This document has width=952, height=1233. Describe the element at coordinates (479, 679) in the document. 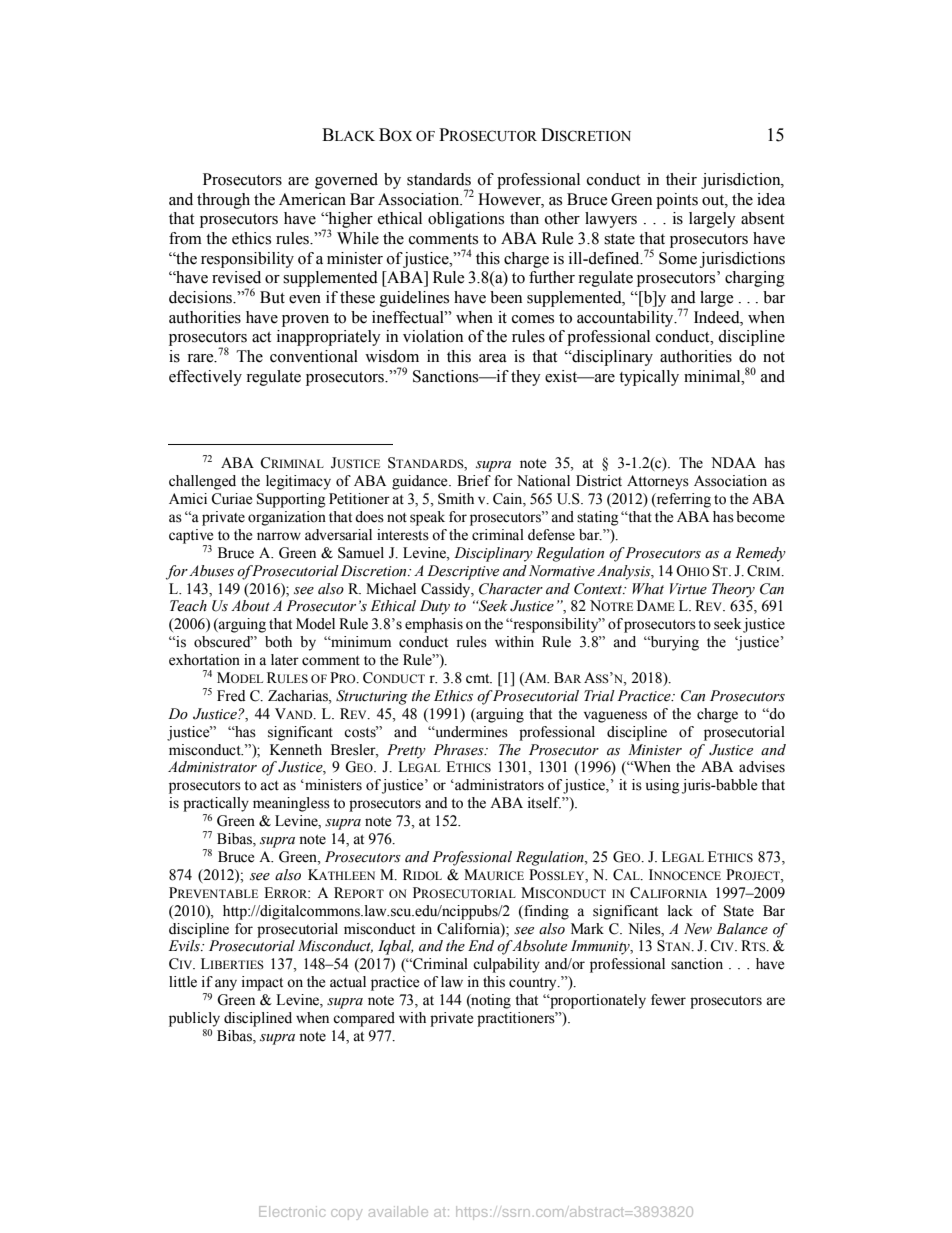

I see `cmt` at that location.
